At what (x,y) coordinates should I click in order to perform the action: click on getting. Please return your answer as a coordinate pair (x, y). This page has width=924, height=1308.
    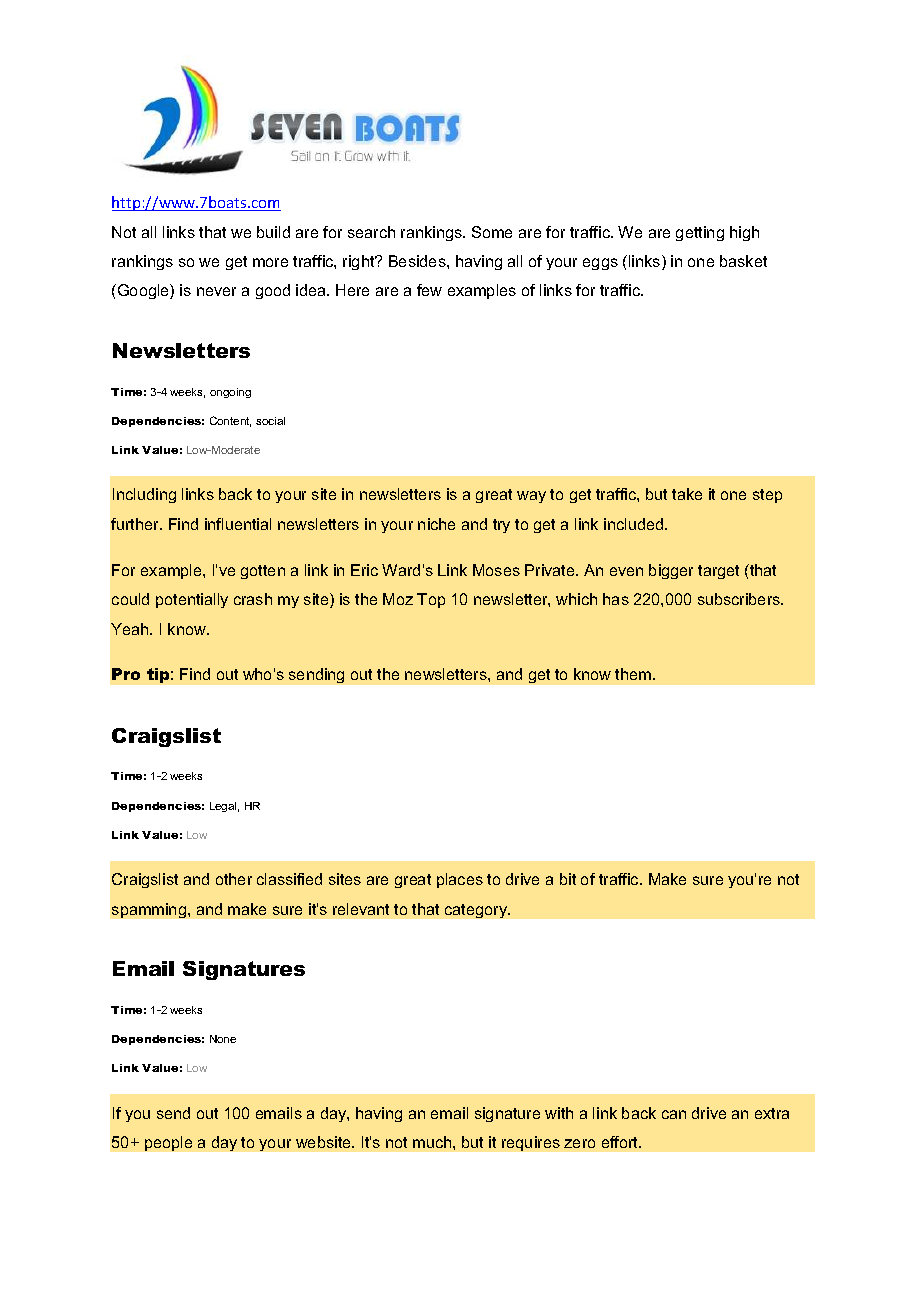
    Looking at the image, I should click on (700, 233).
